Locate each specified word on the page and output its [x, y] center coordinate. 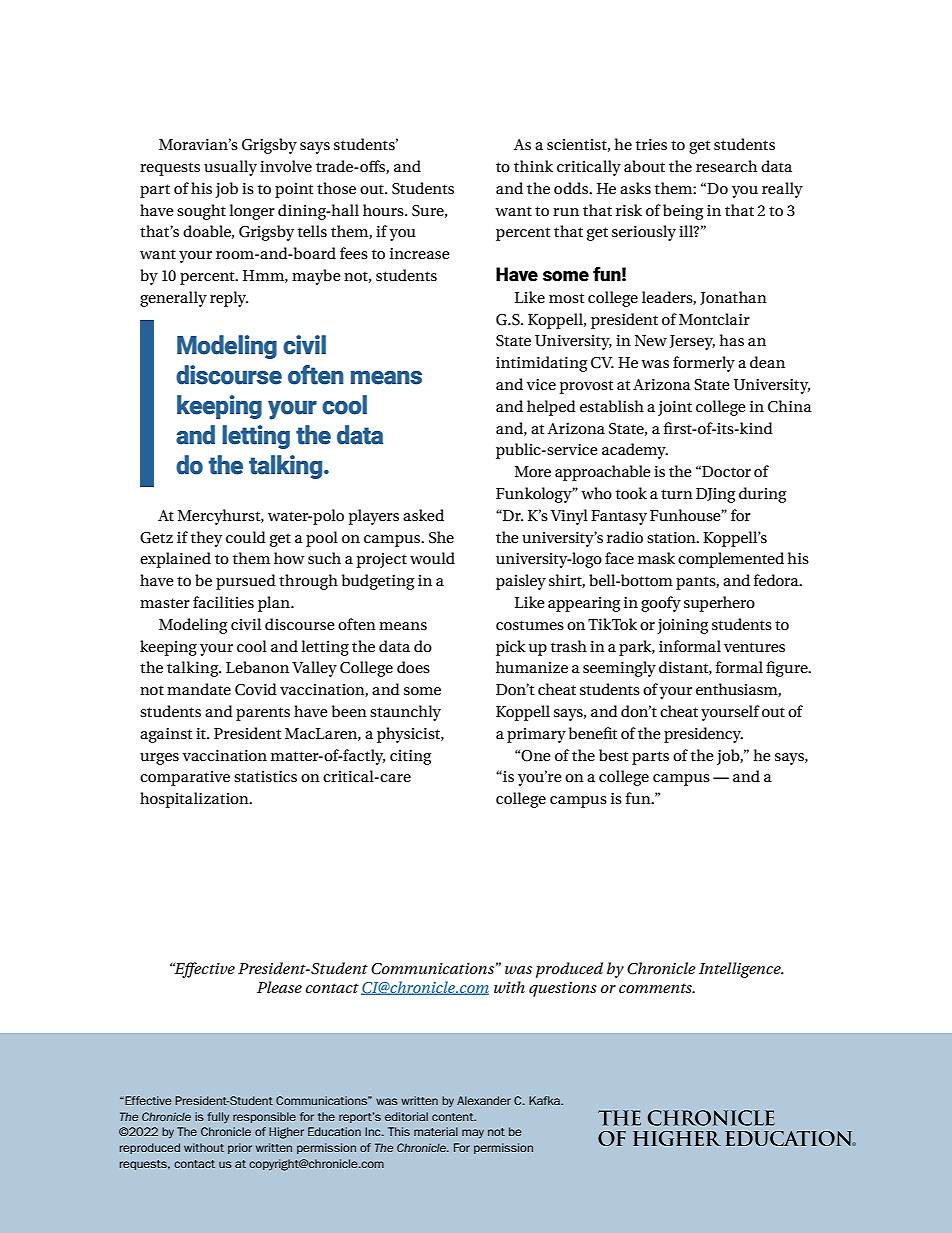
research [726, 166]
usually [230, 168]
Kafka [545, 1100]
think [533, 166]
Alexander [484, 1100]
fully [218, 1117]
